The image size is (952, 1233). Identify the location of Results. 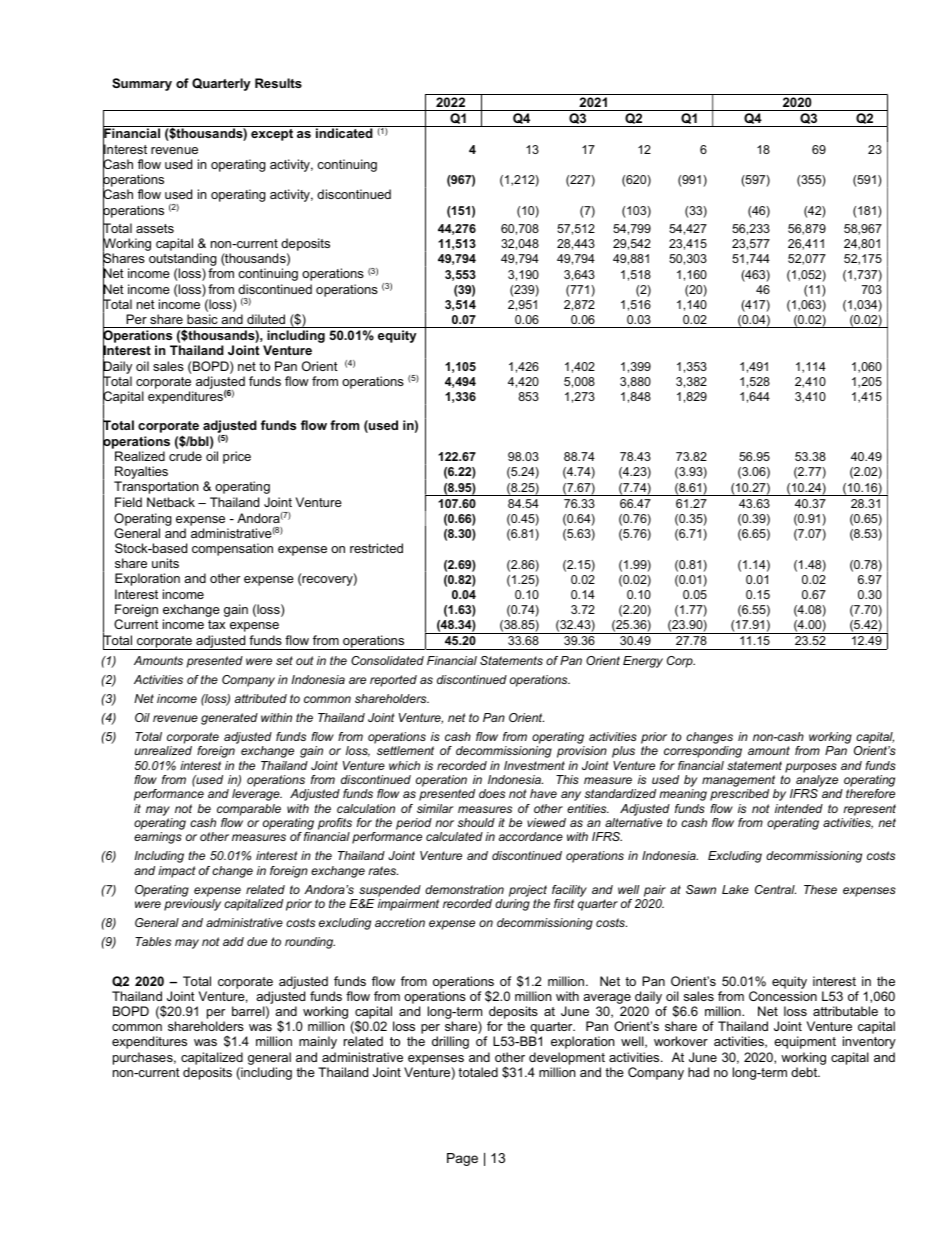
(278, 83).
